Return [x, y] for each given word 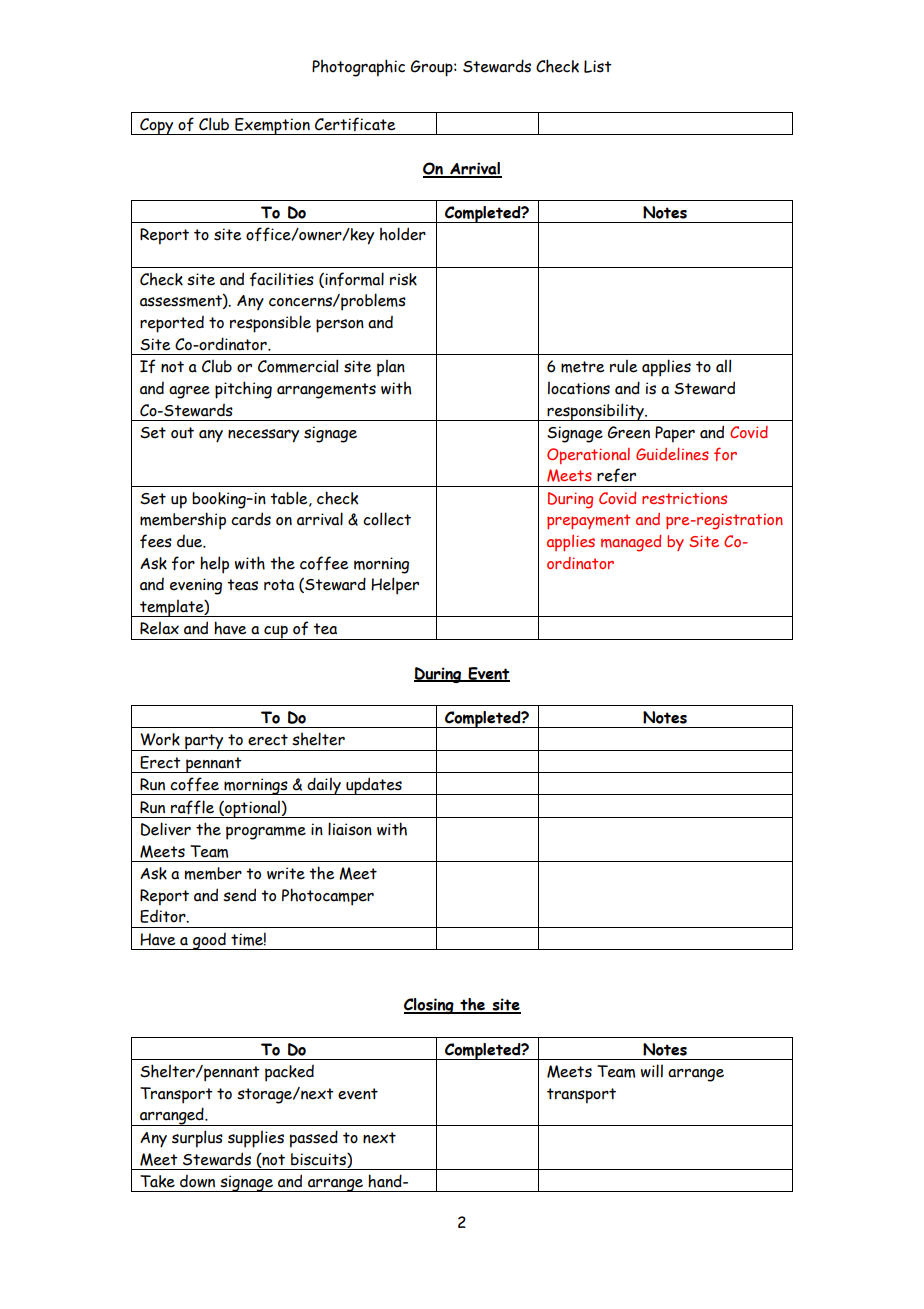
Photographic [358, 68]
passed [314, 1139]
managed [631, 543]
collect [387, 519]
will [652, 1071]
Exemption [272, 126]
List [598, 66]
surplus [197, 1139]
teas [242, 585]
